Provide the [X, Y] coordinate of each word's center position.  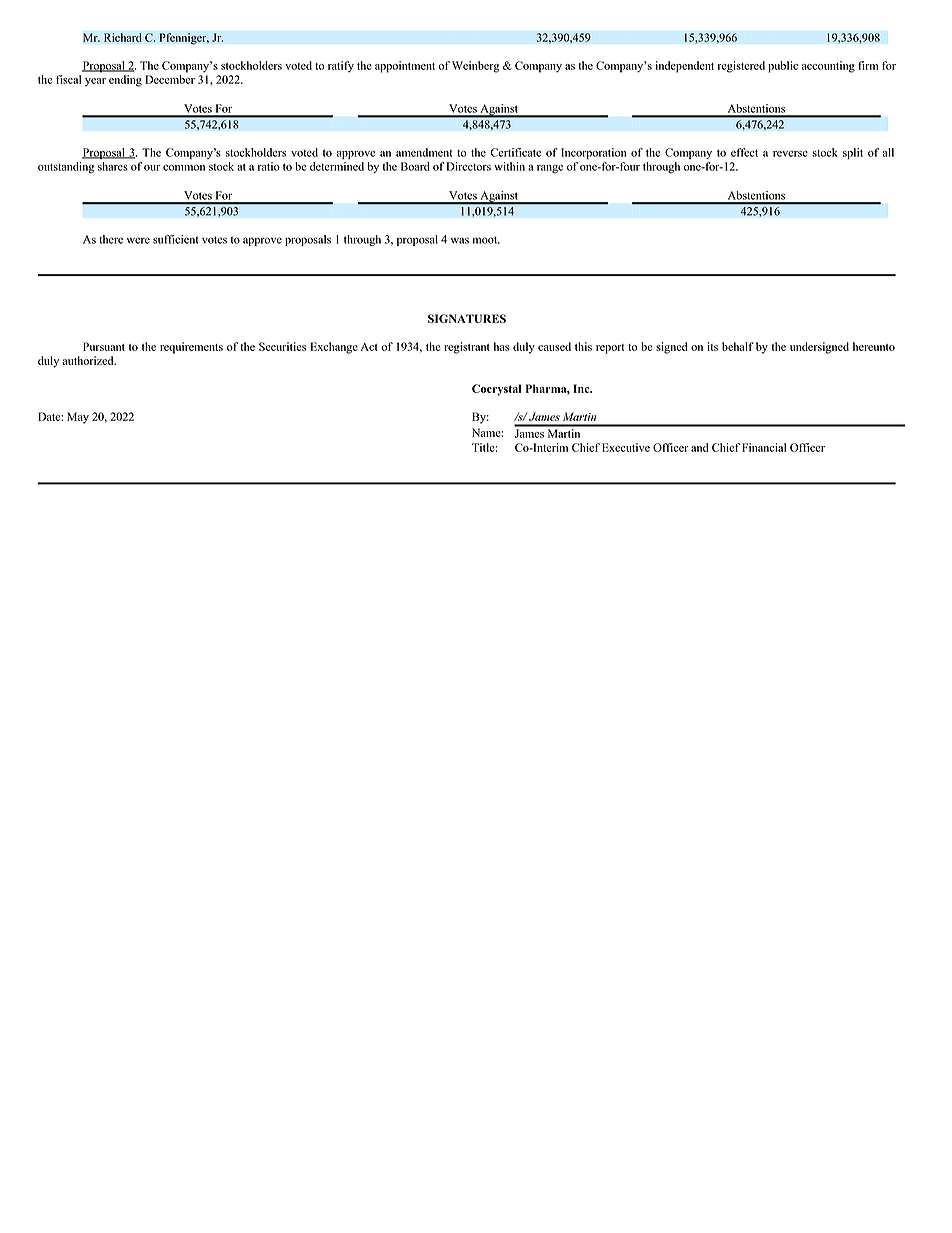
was [460, 240]
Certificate [515, 152]
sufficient [175, 239]
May [78, 418]
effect [744, 152]
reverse [790, 154]
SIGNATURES [467, 318]
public [783, 67]
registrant [467, 348]
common [184, 168]
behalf [738, 346]
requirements [191, 348]
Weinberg [475, 67]
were [138, 240]
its [712, 346]
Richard [123, 37]
